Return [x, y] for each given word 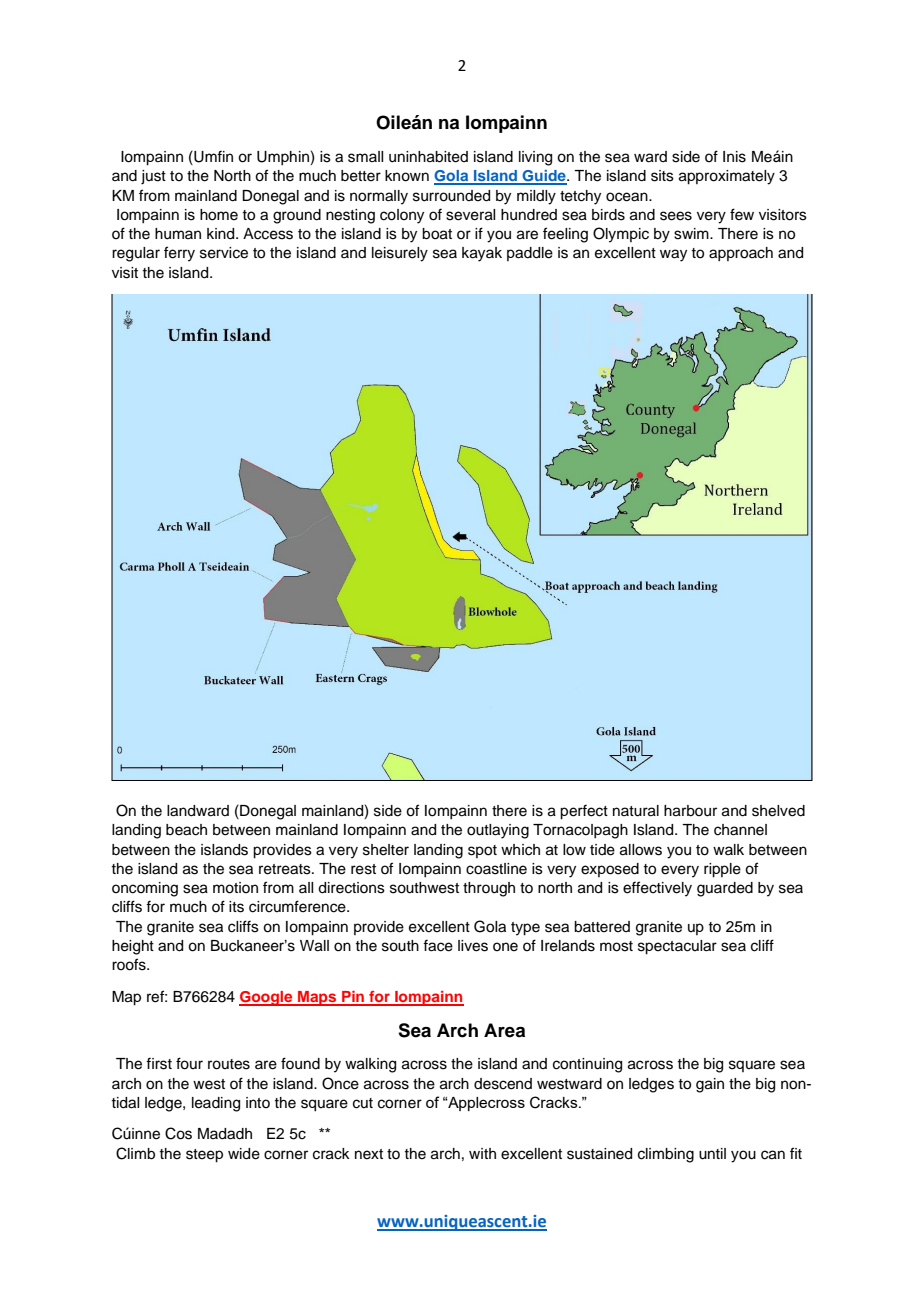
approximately [727, 177]
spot [482, 851]
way [673, 255]
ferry [179, 254]
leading [216, 1104]
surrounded [451, 196]
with [482, 1153]
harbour [690, 811]
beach [186, 830]
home [219, 215]
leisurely [400, 254]
